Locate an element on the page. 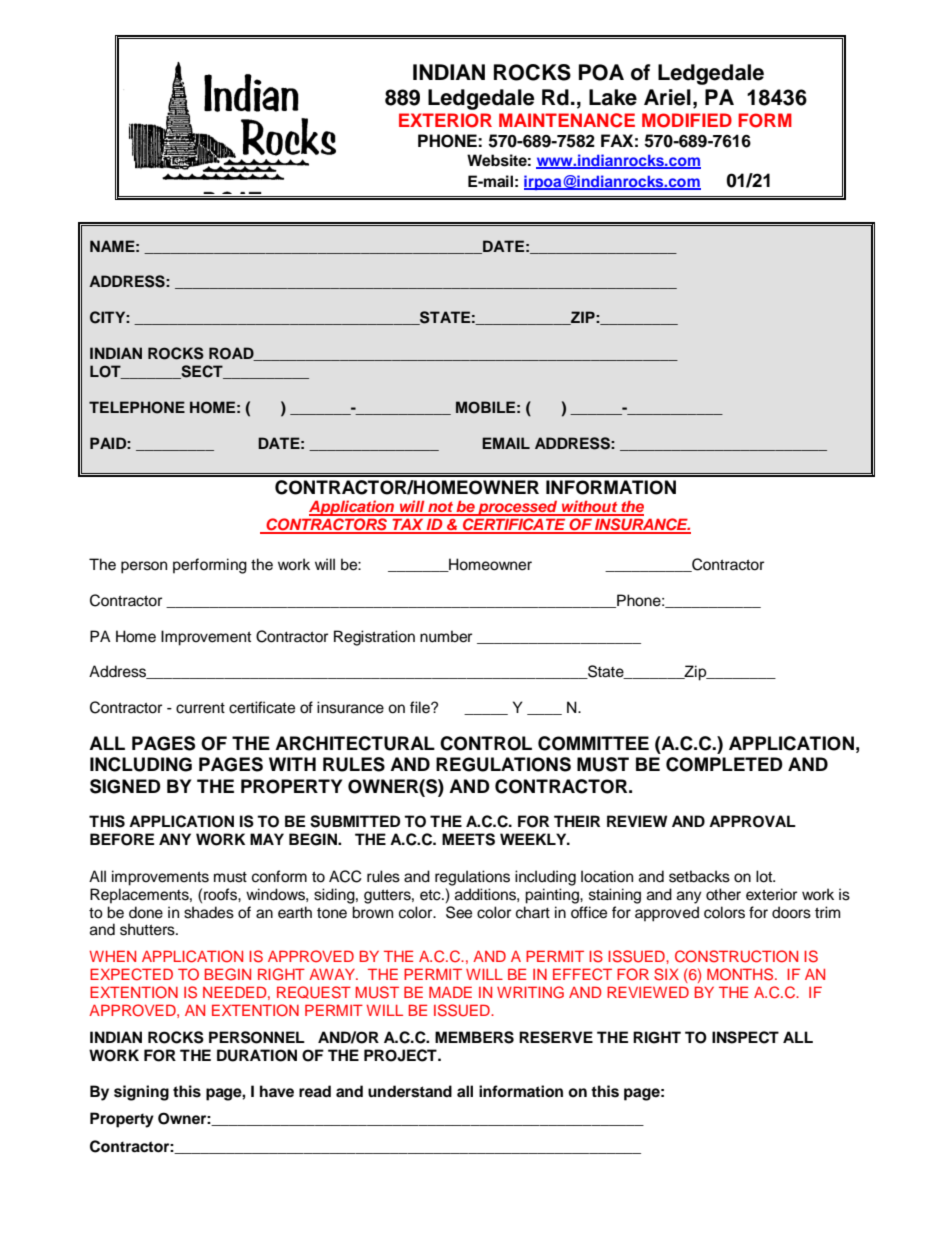 The height and width of the page is (1233, 952). Lake is located at coordinates (613, 97).
